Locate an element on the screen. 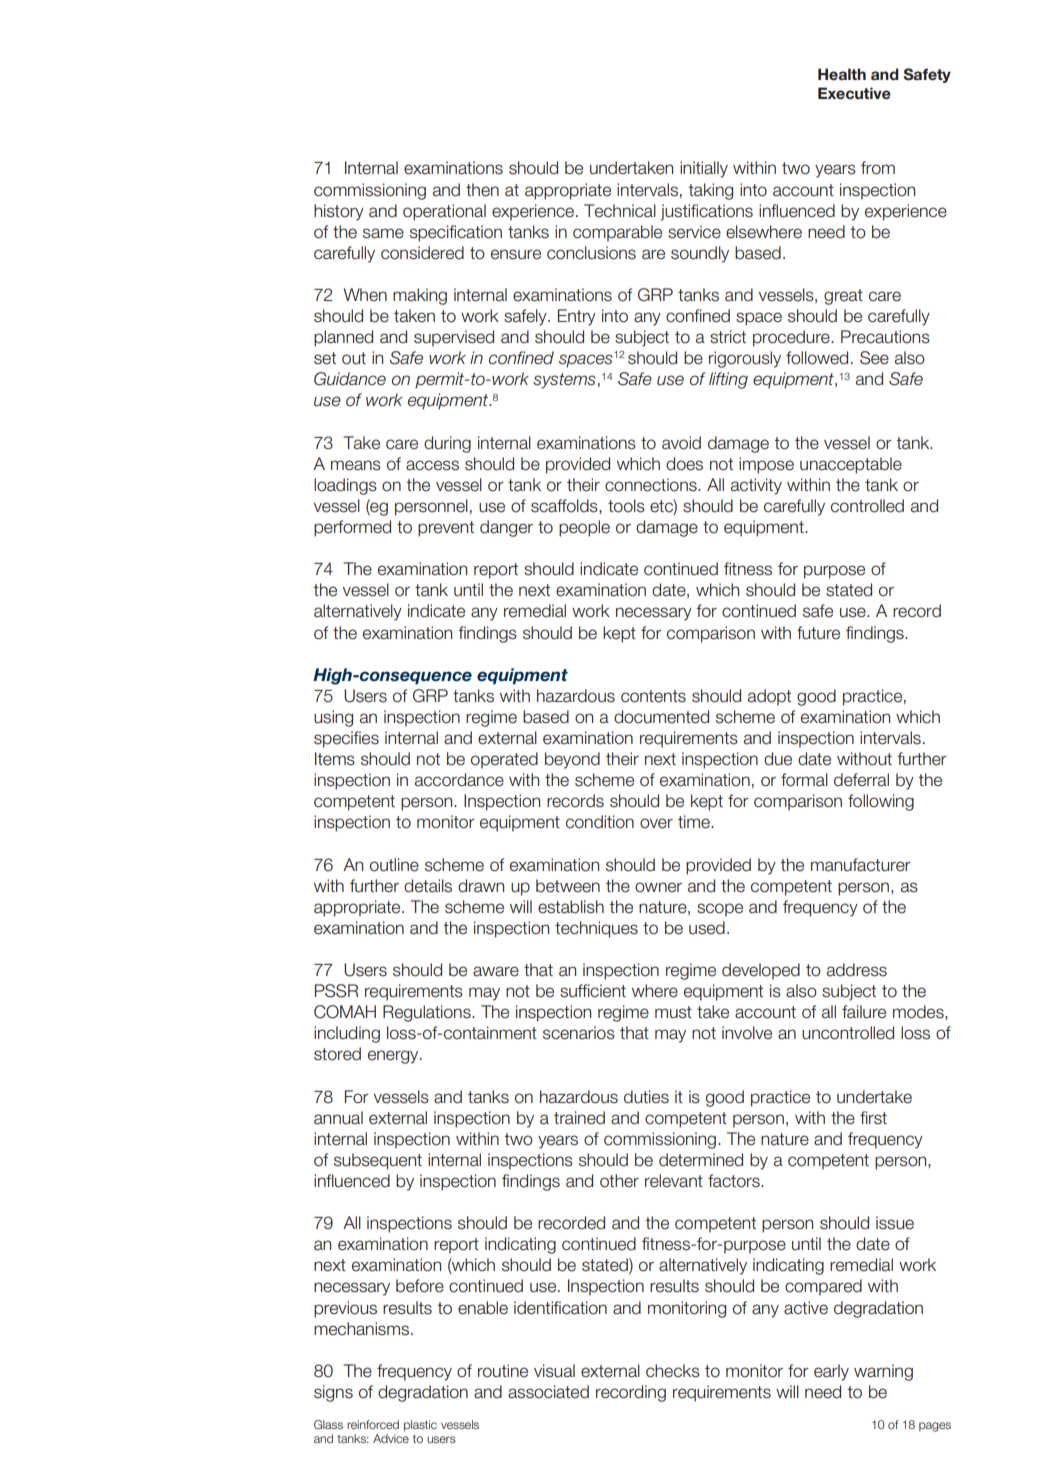 The height and width of the screenshot is (1480, 1046). Executive is located at coordinates (854, 93).
